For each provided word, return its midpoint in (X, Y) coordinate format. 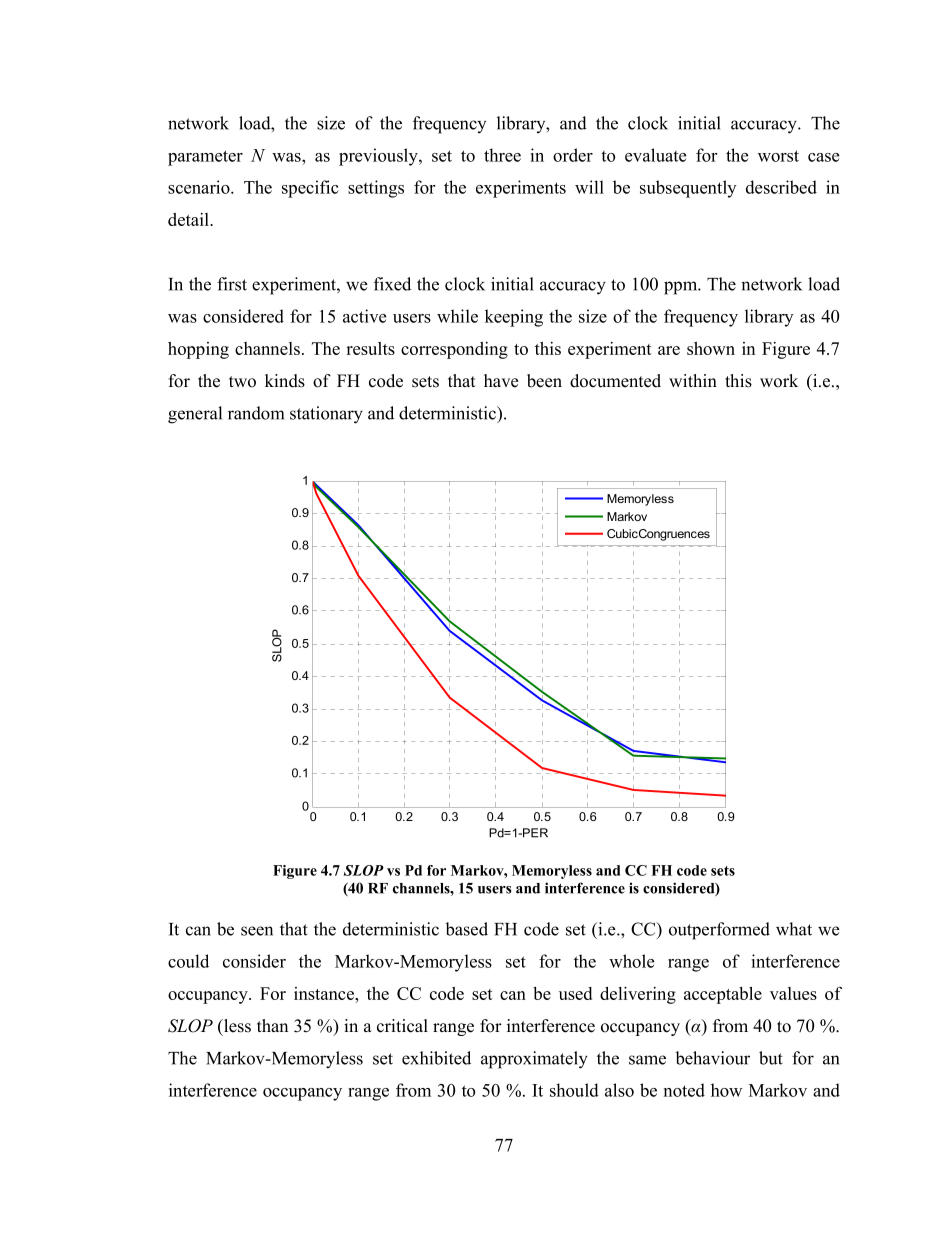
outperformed (719, 931)
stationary (326, 415)
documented (615, 381)
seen (257, 931)
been (544, 381)
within (693, 380)
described (781, 187)
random (256, 413)
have (501, 381)
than (272, 1025)
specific (310, 189)
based (467, 929)
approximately (534, 1060)
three (502, 155)
